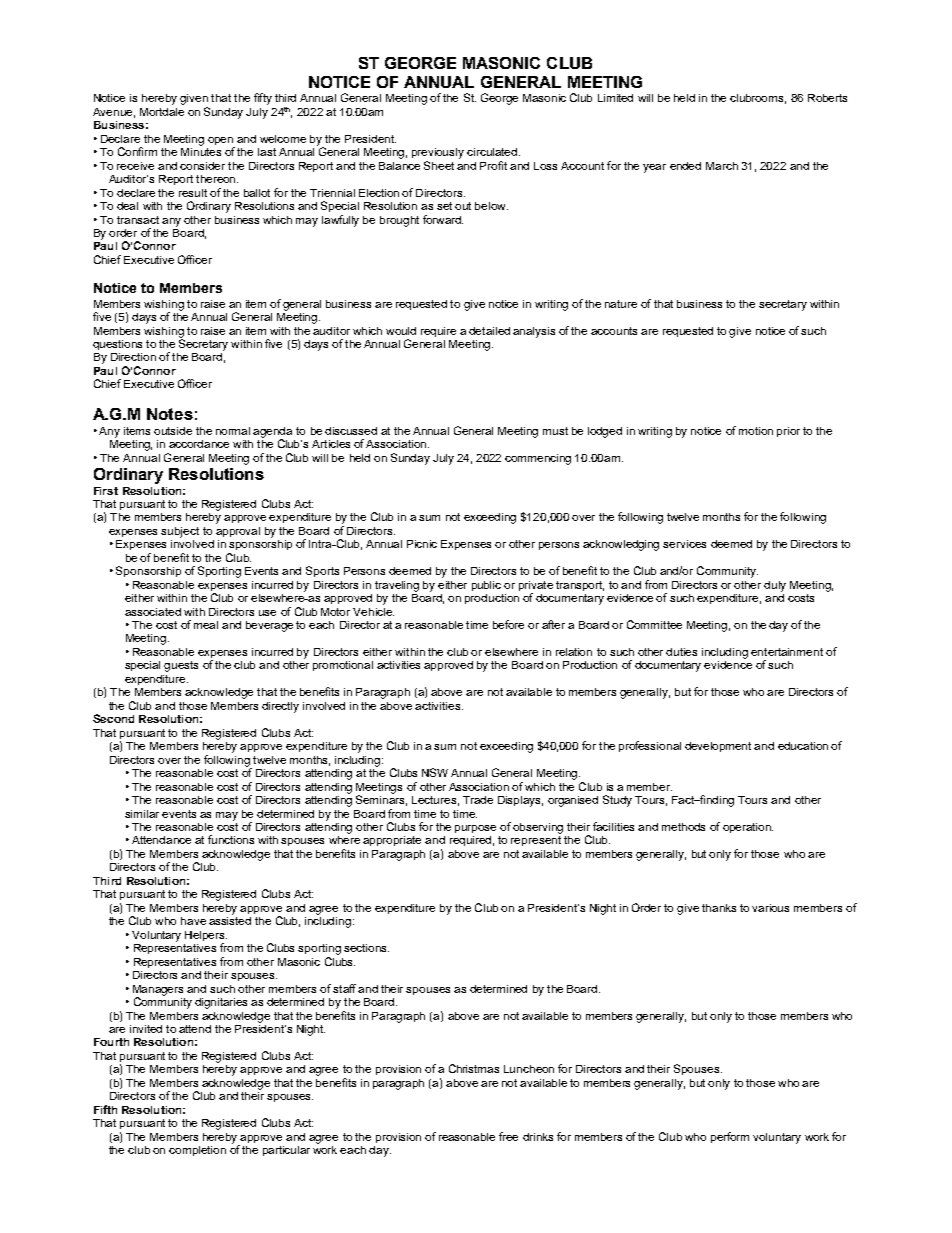 The width and height of the screenshot is (952, 1233). What do you see at coordinates (142, 814) in the screenshot?
I see `similar` at bounding box center [142, 814].
